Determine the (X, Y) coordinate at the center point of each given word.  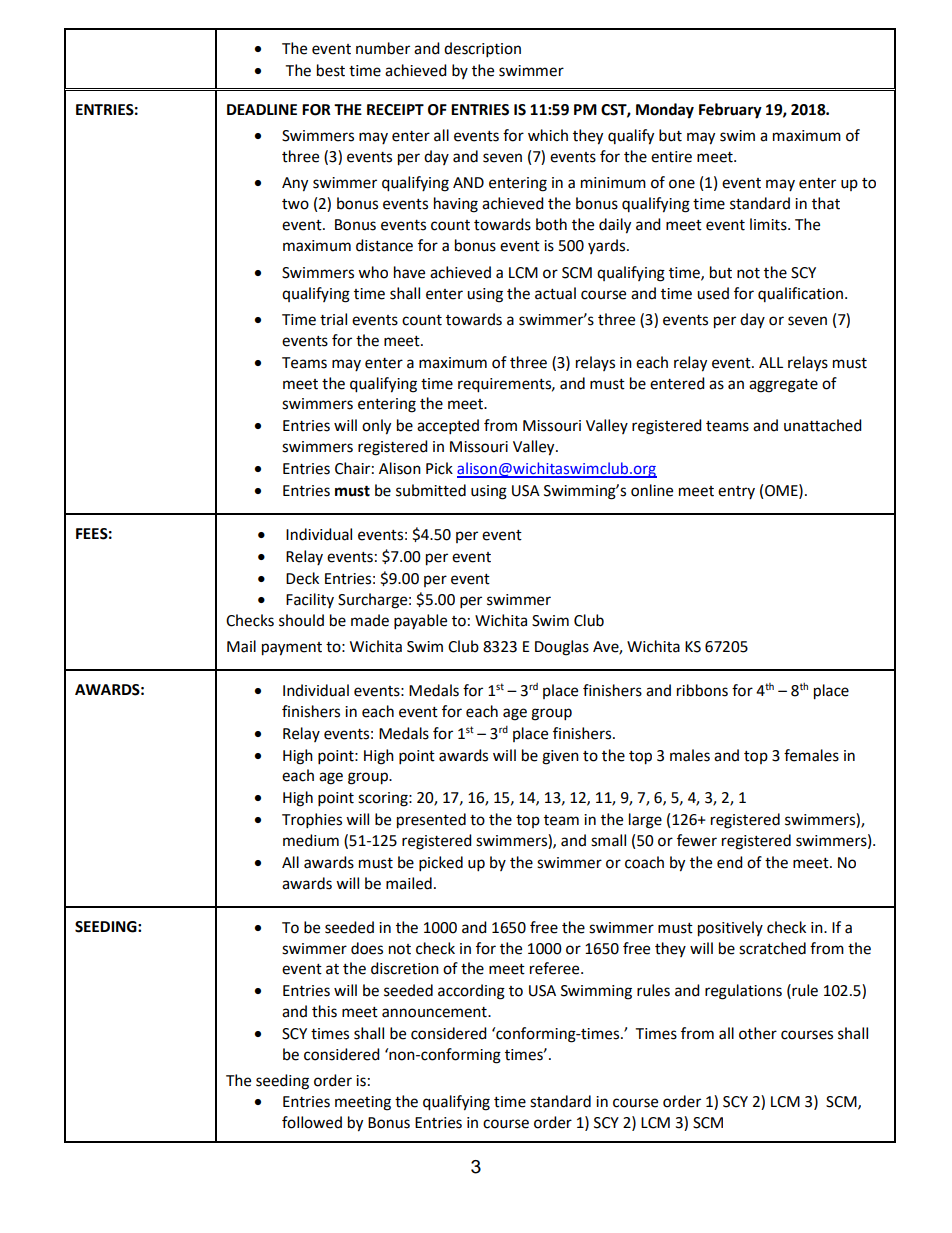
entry (736, 492)
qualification (800, 294)
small (608, 840)
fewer (697, 840)
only (376, 427)
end (730, 862)
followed (312, 1122)
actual (555, 293)
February (730, 111)
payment (292, 649)
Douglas (562, 648)
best (331, 70)
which (548, 135)
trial (333, 319)
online (652, 490)
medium (311, 840)
